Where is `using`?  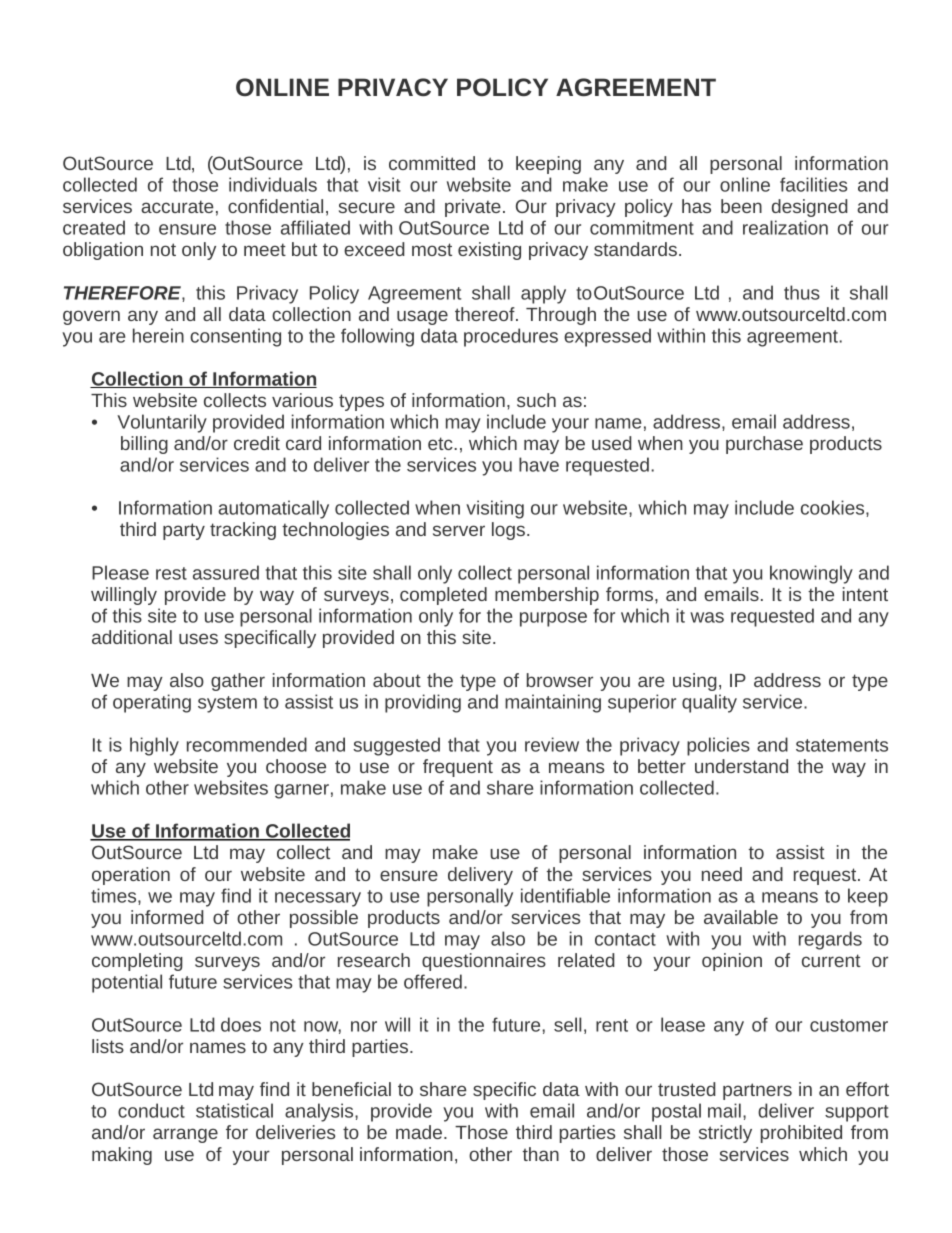 using is located at coordinates (695, 682).
